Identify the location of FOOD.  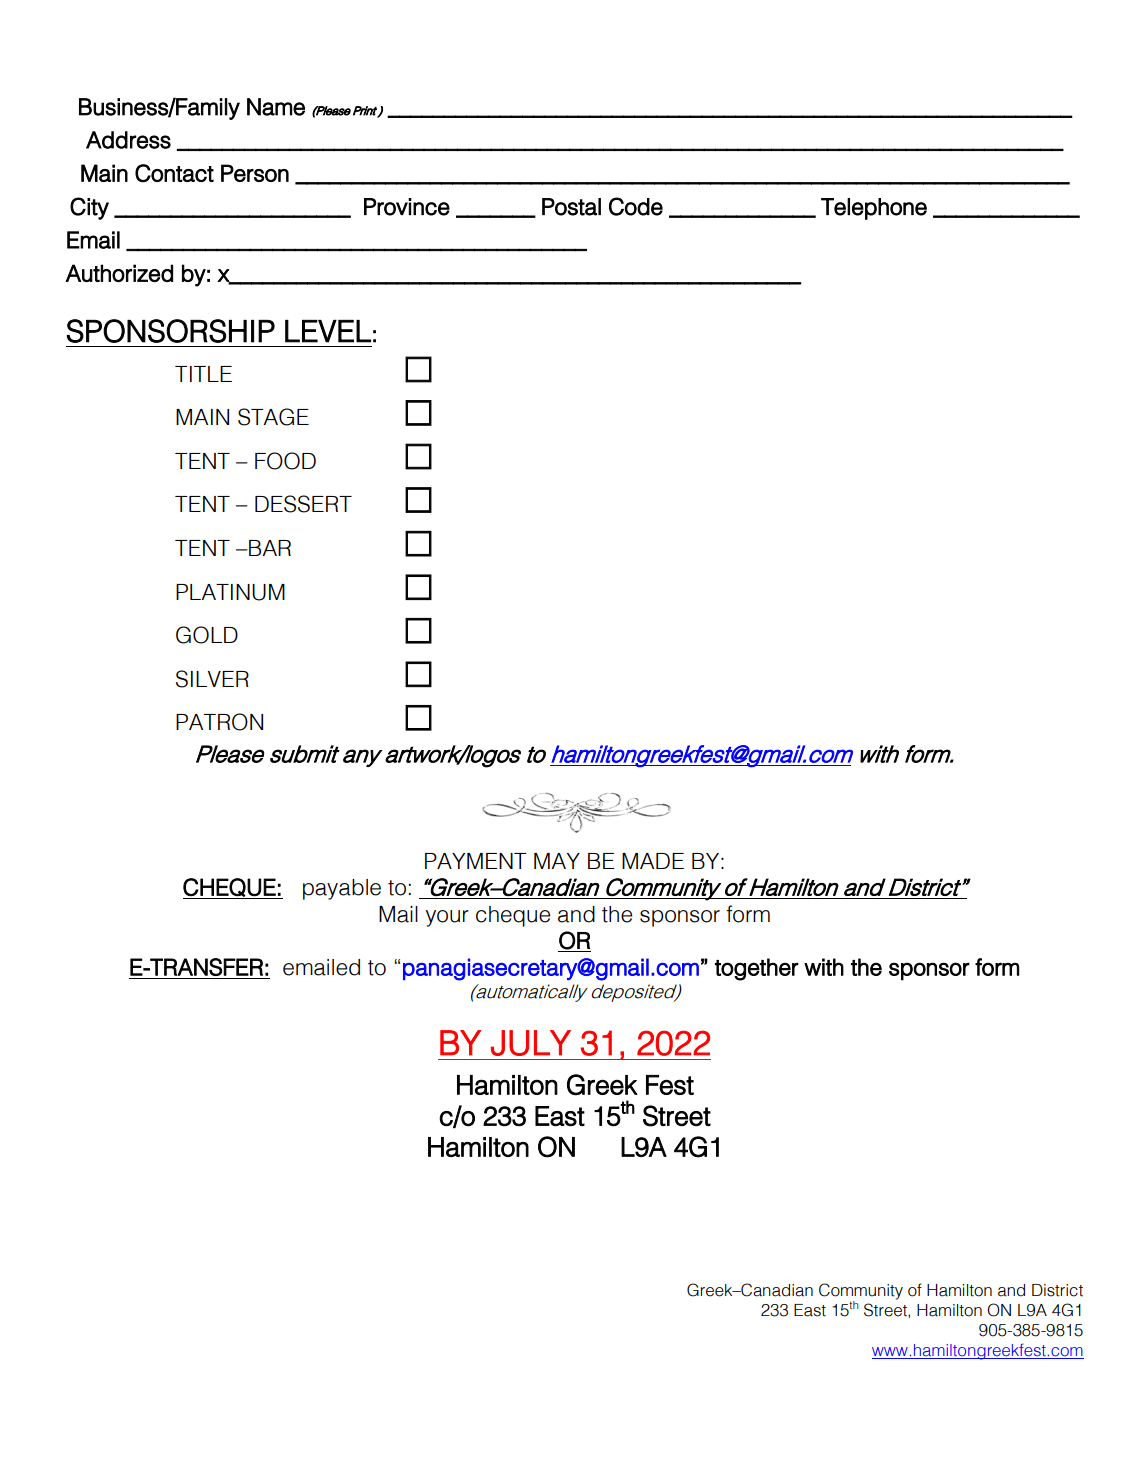
(285, 461).
